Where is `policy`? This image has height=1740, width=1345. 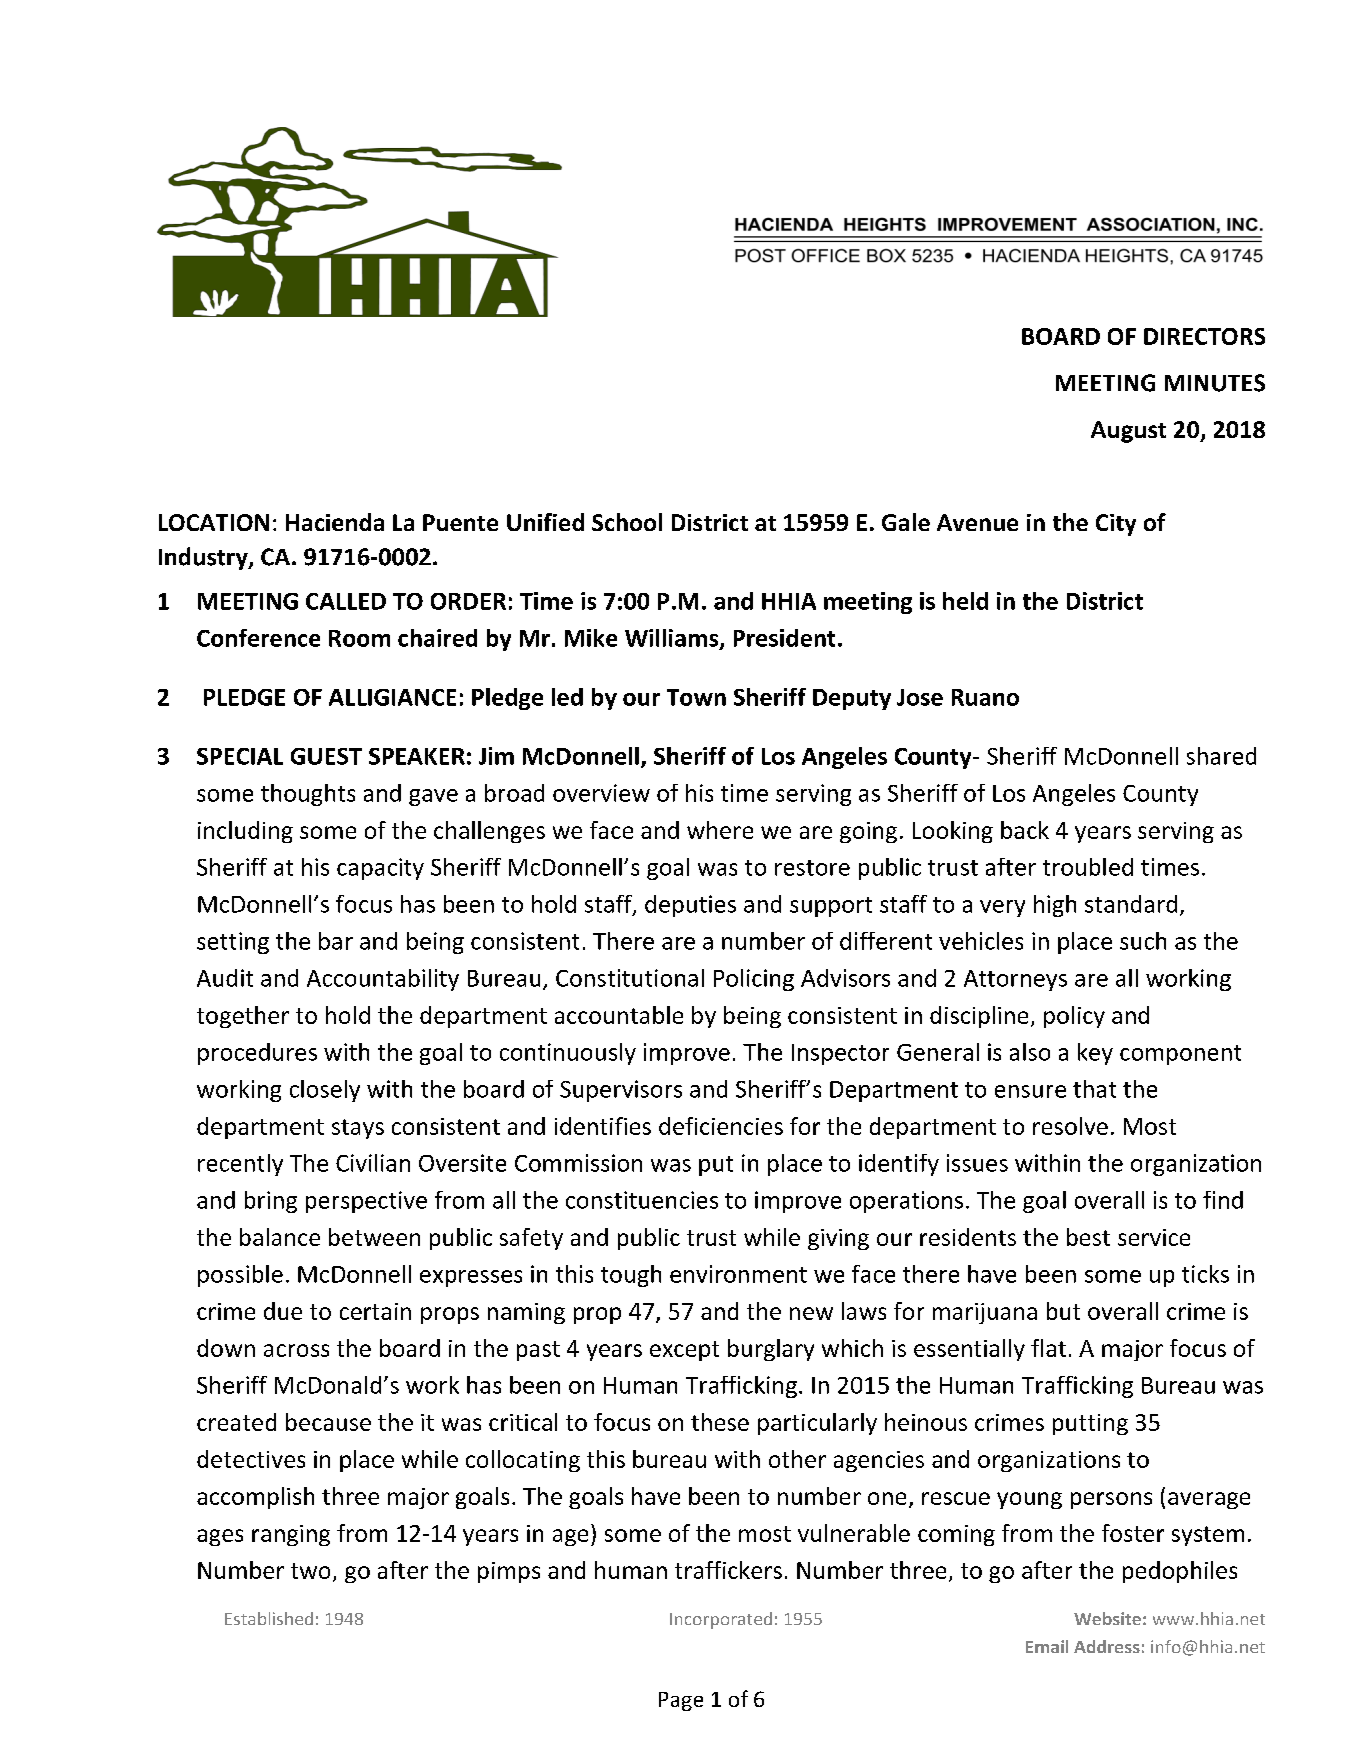
policy is located at coordinates (1074, 1017).
